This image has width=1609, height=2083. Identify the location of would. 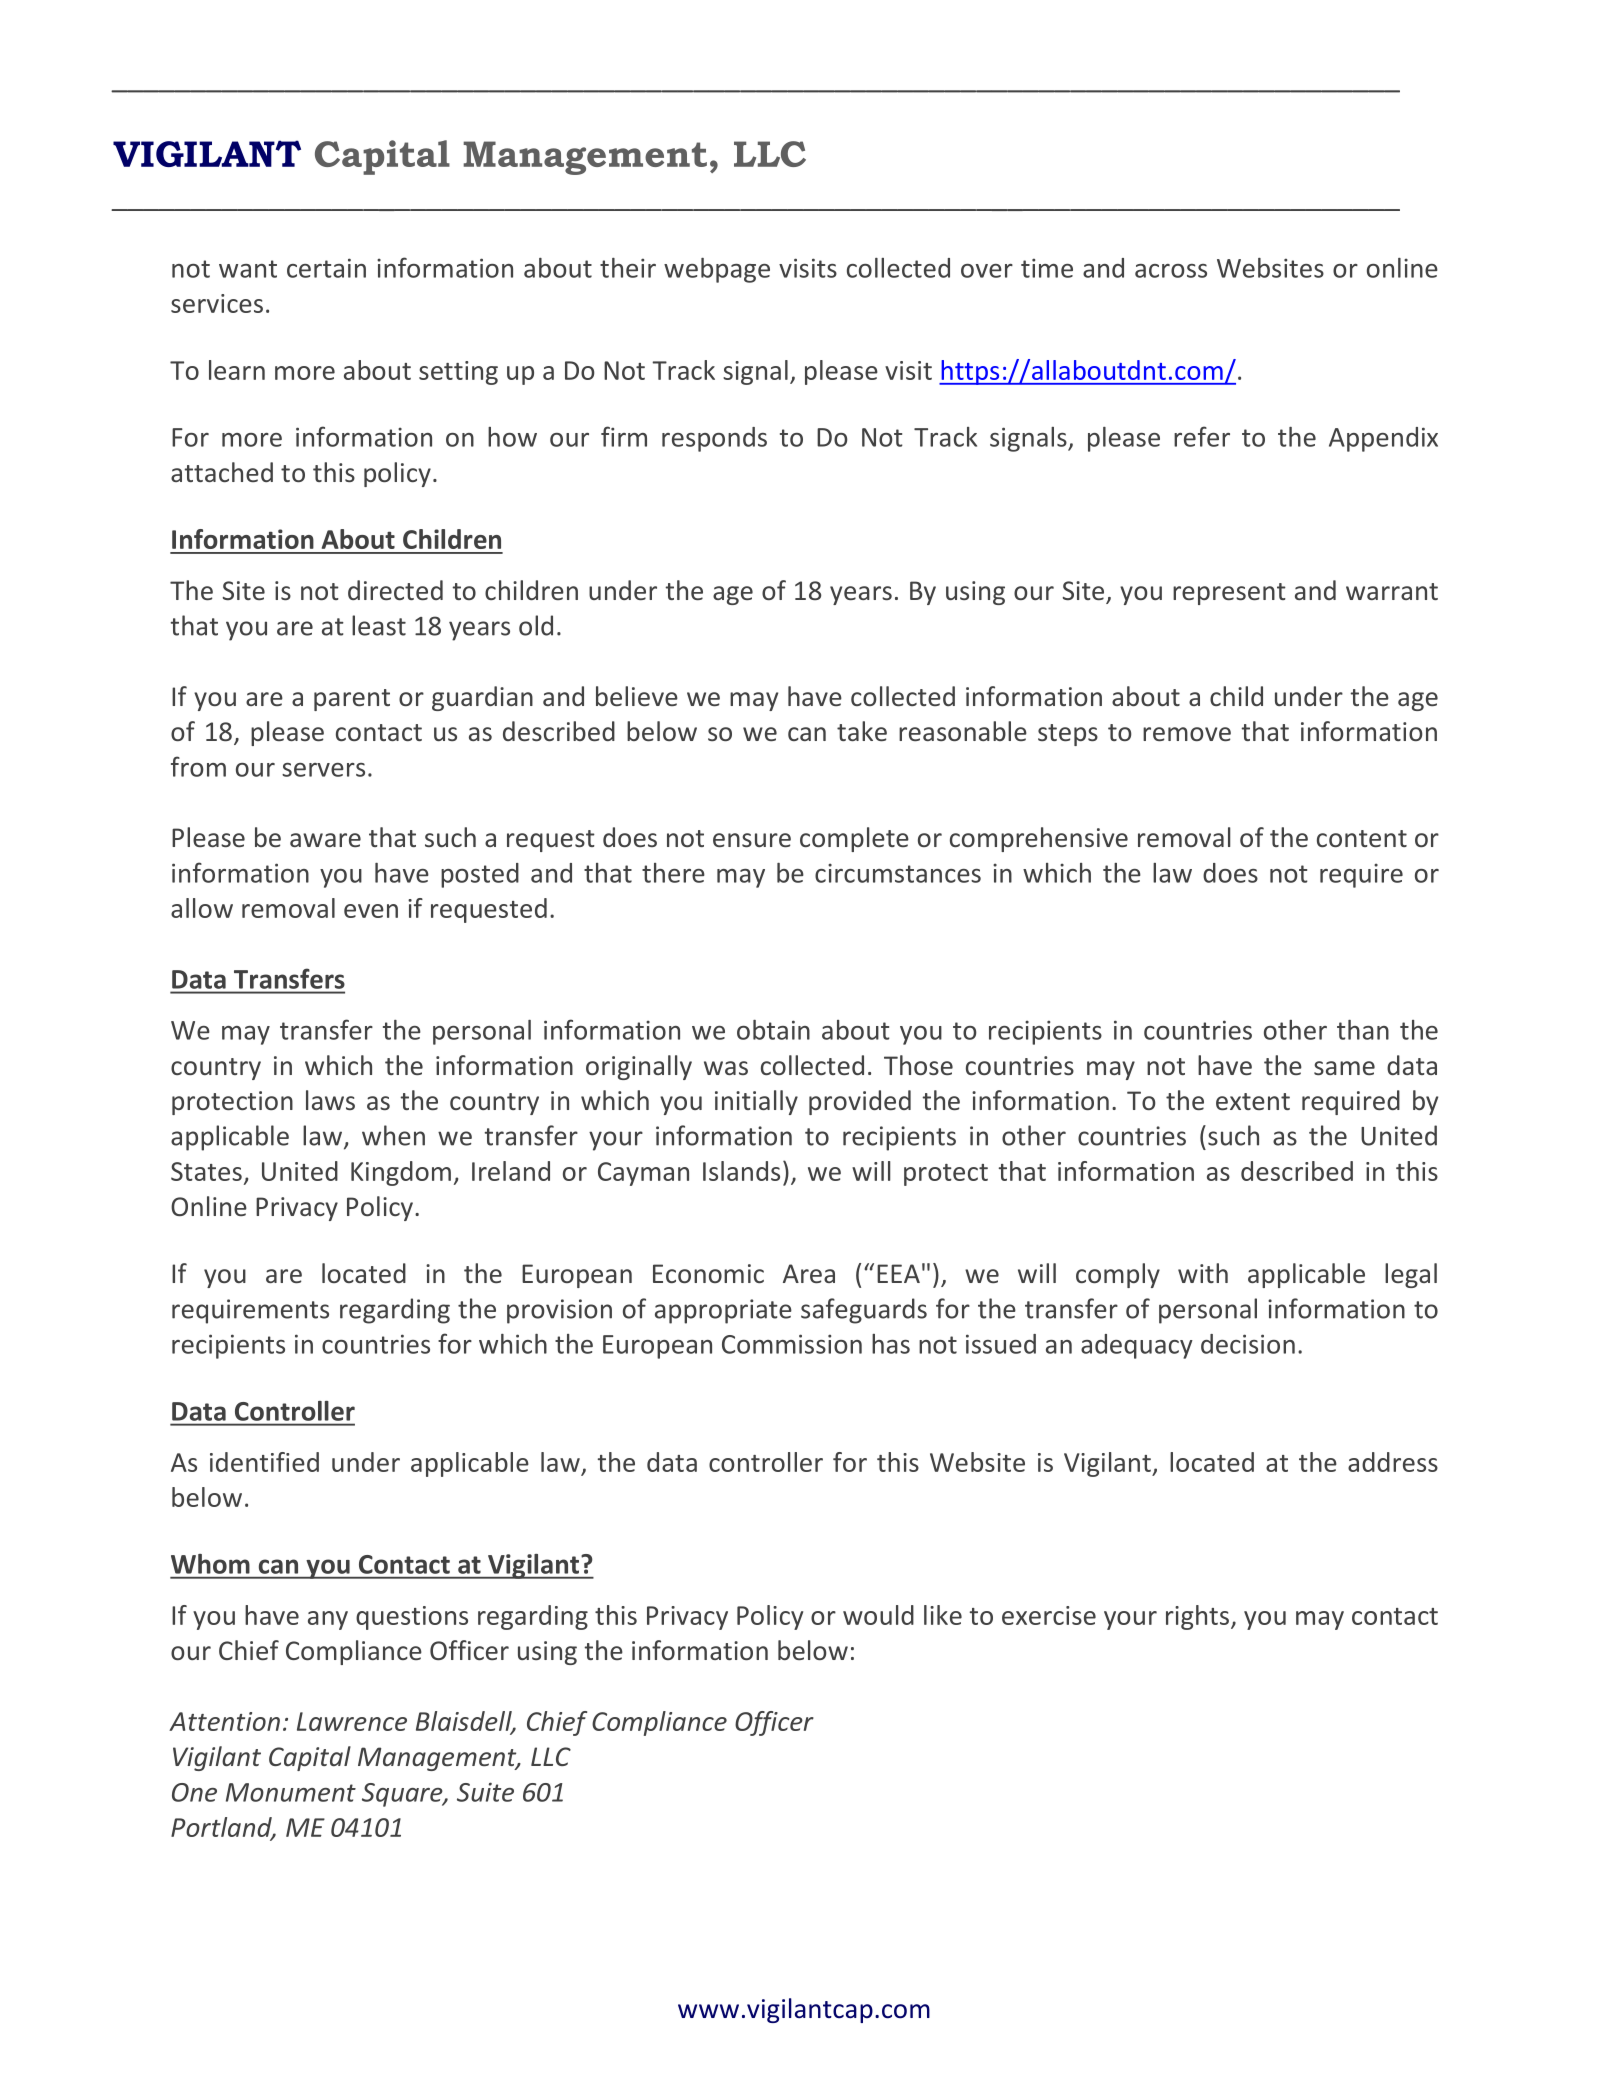
(878, 1615).
